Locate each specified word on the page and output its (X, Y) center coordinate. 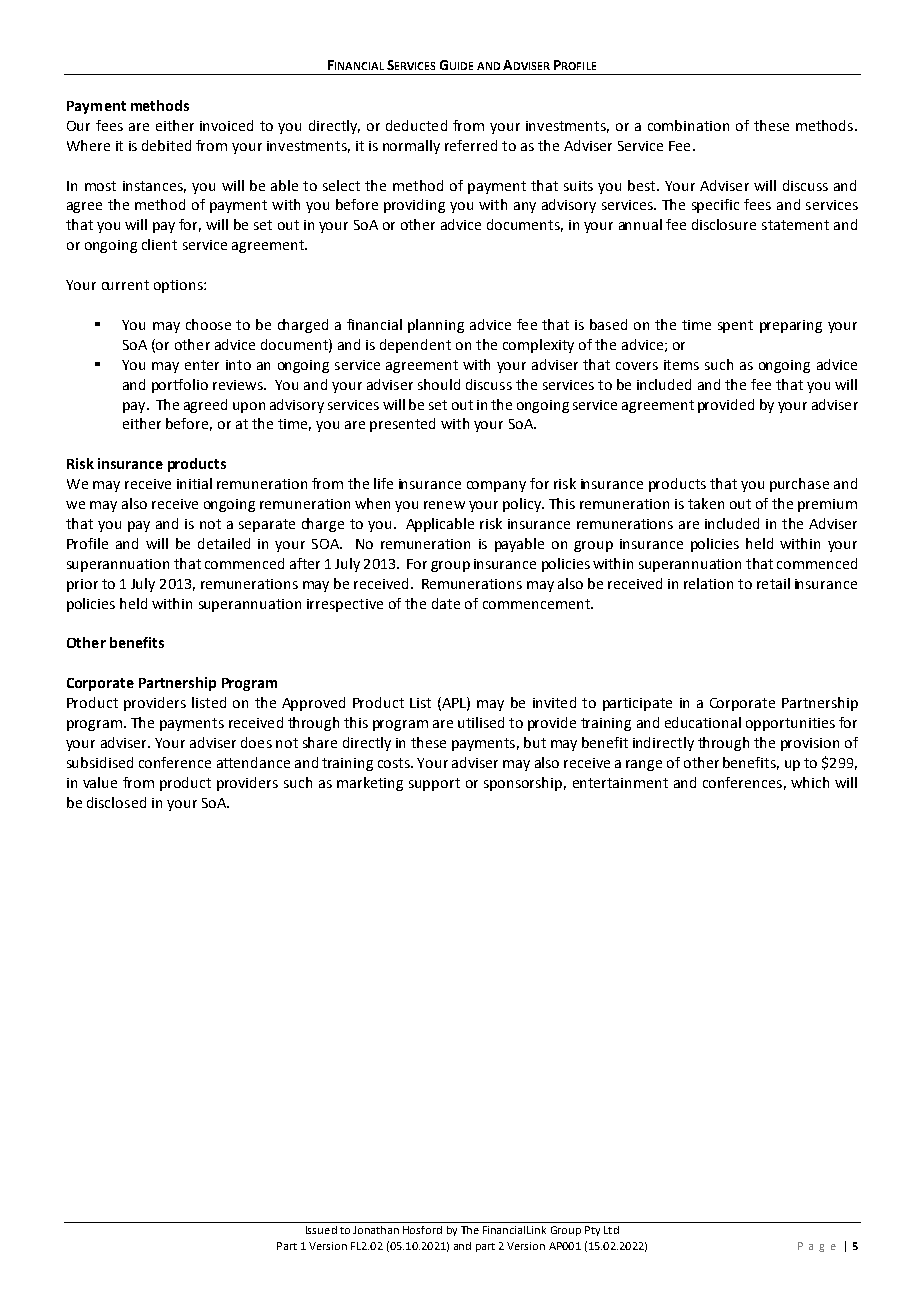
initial (194, 483)
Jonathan (376, 1230)
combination (688, 125)
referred (471, 145)
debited (166, 145)
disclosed (116, 802)
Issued (321, 1230)
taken (706, 503)
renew (444, 505)
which (810, 782)
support (434, 784)
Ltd (611, 1230)
